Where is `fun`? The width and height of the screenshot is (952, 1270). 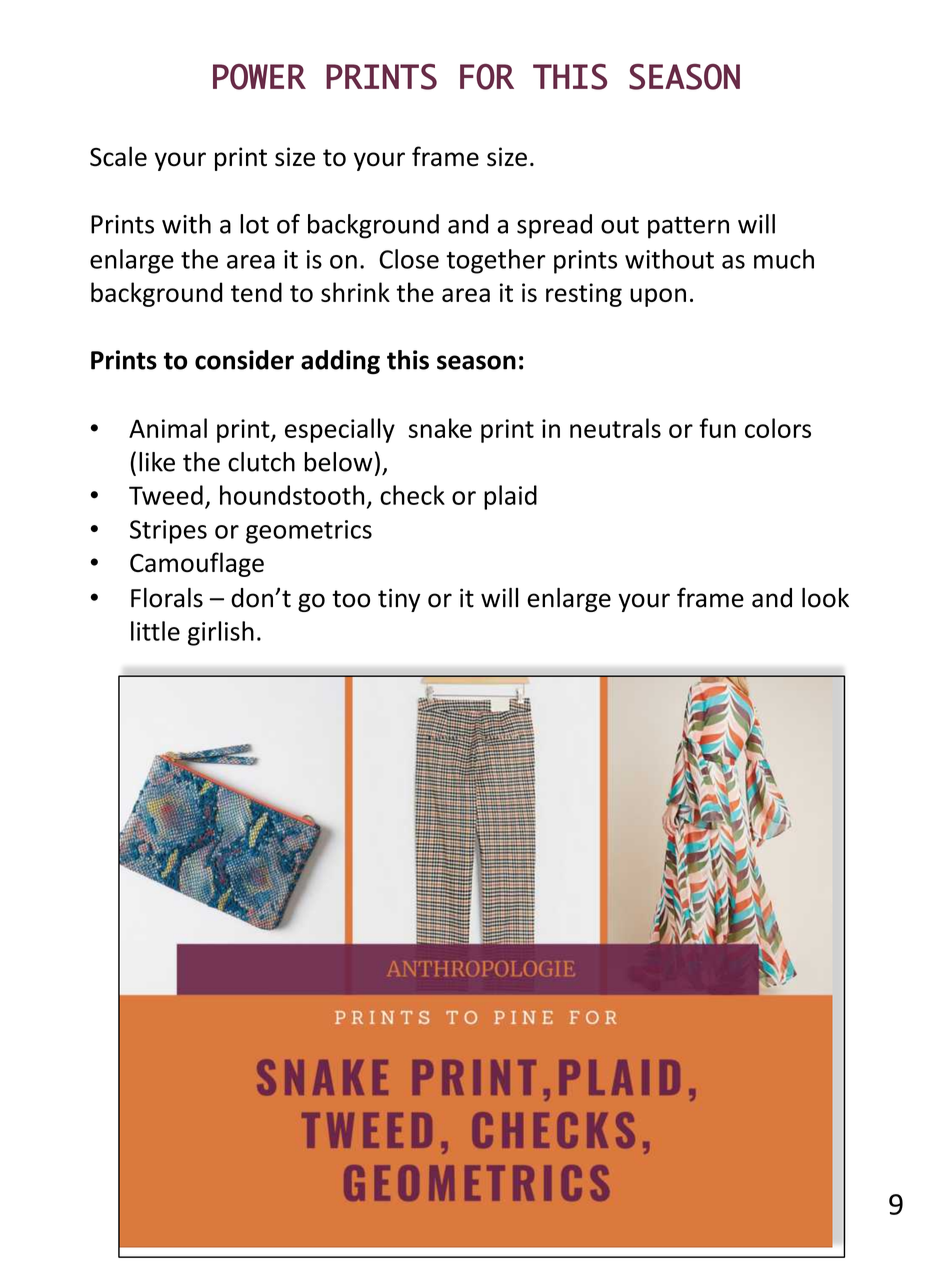
fun is located at coordinates (717, 428).
